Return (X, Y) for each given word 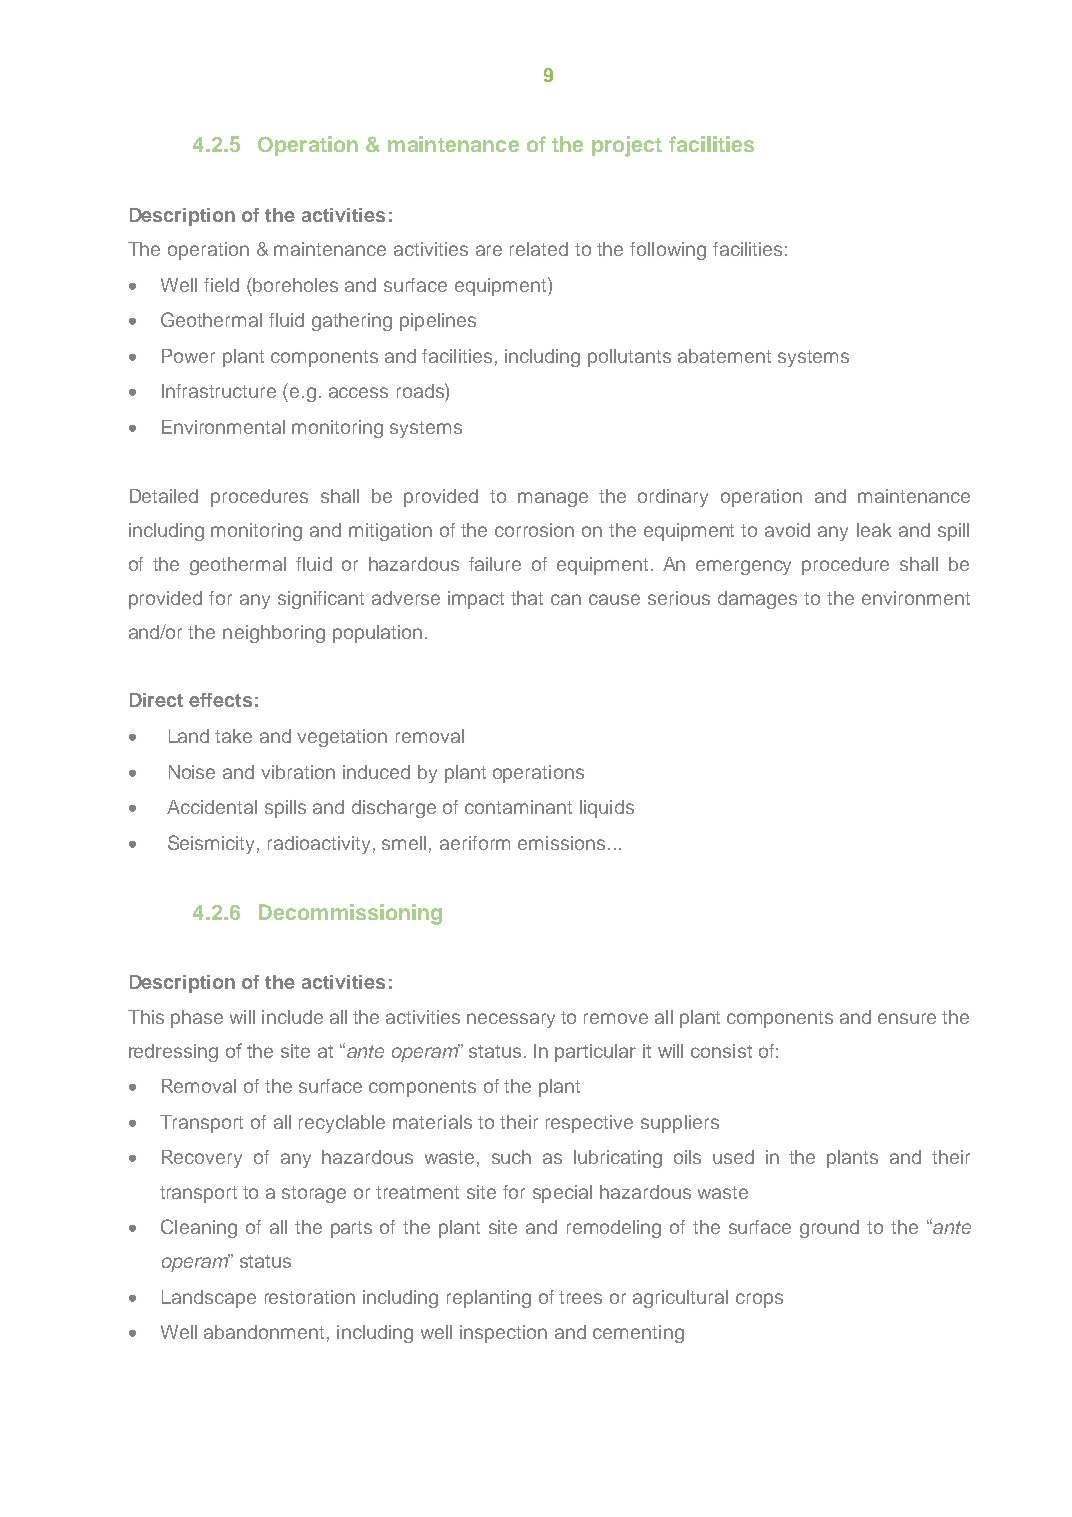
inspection (503, 1334)
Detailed (164, 496)
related (539, 249)
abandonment (264, 1332)
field (221, 285)
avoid (787, 530)
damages (757, 600)
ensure (907, 1018)
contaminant (518, 807)
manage (553, 499)
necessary (511, 1020)
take (233, 736)
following (668, 251)
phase (197, 1019)
